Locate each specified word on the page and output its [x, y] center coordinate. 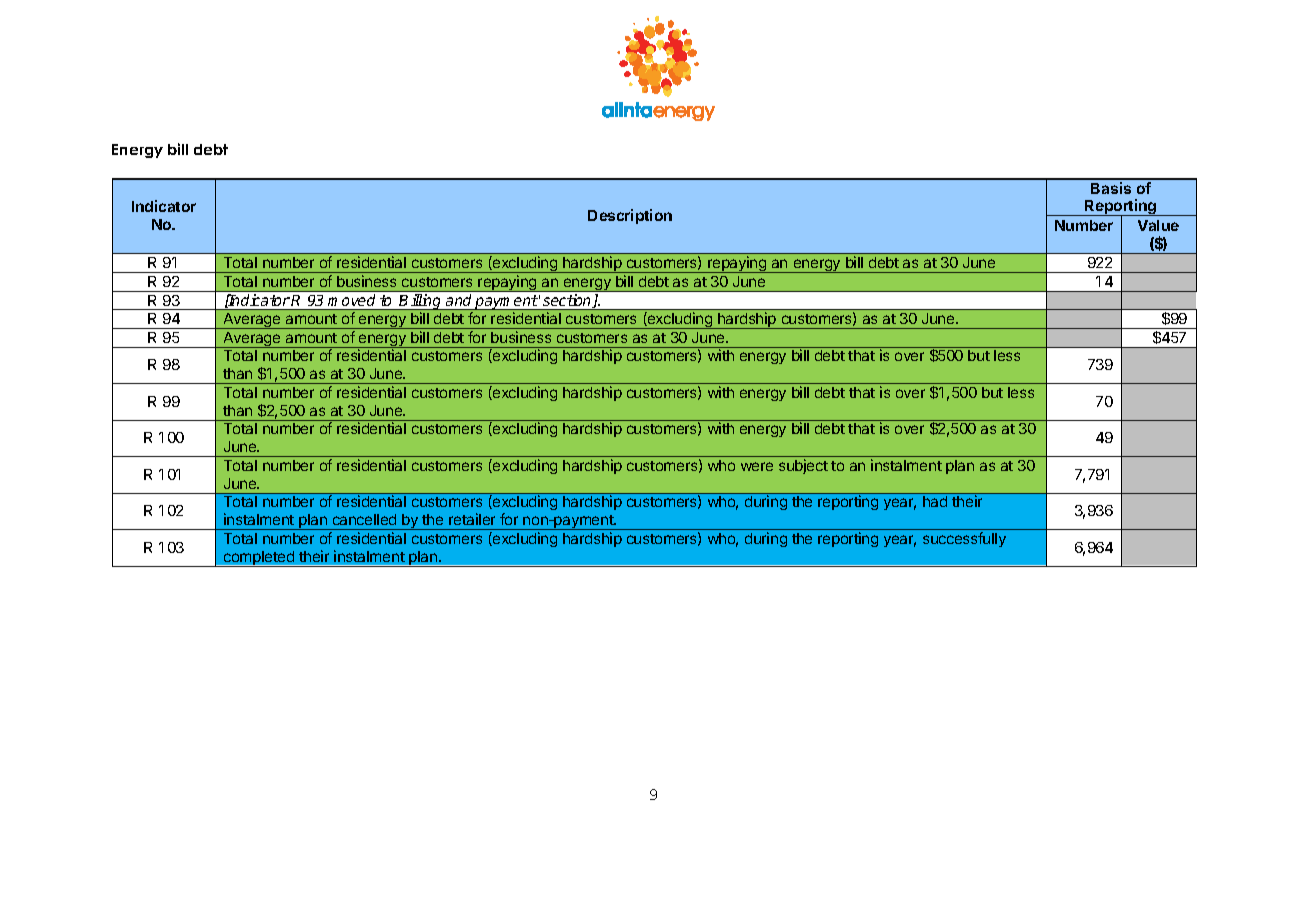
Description [630, 216]
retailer [472, 519]
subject [803, 466]
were [757, 466]
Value [1158, 225]
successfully [964, 539]
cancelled [364, 519]
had [935, 501]
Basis [1111, 188]
